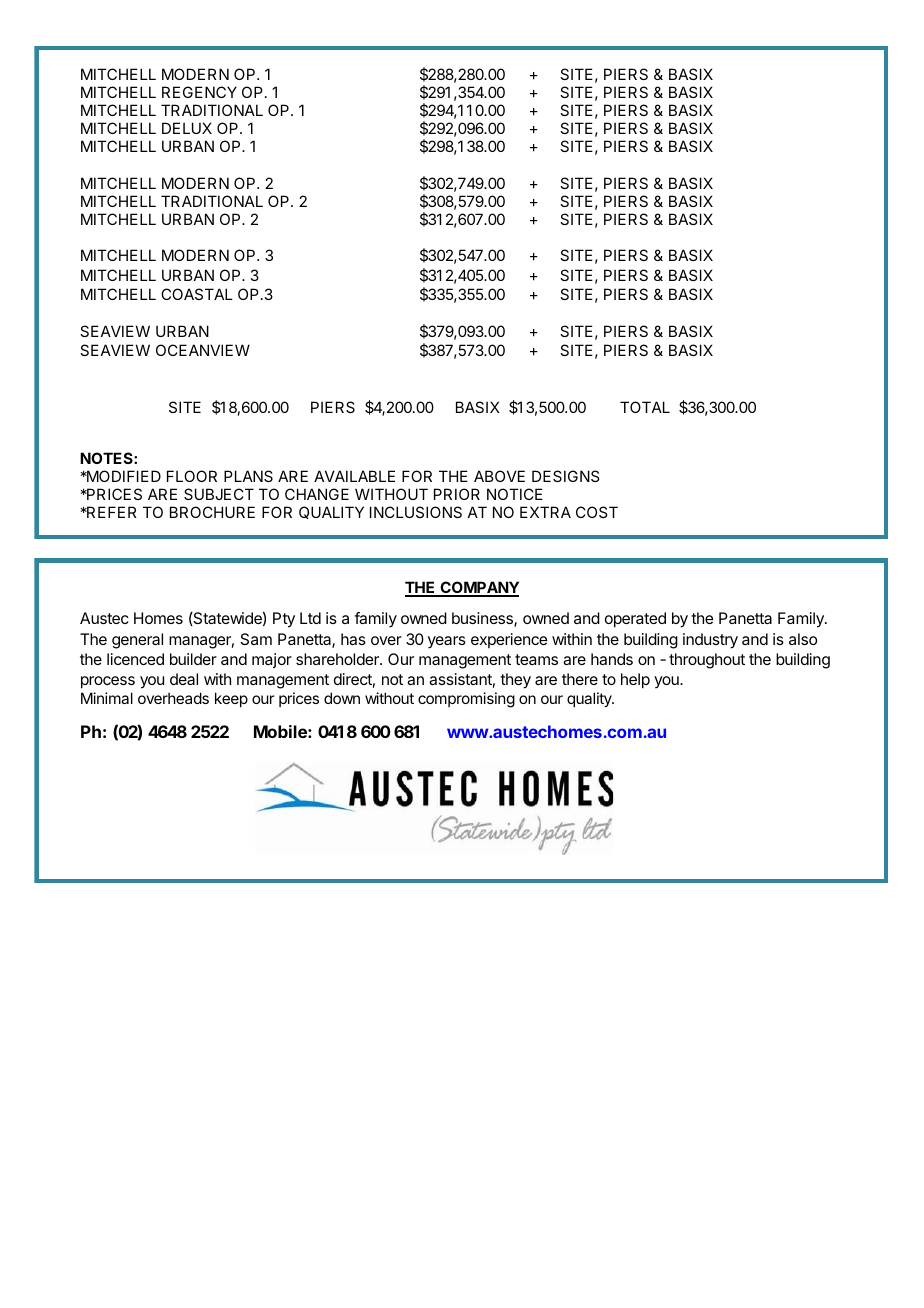 The image size is (924, 1308). I want to click on FLOOR, so click(192, 476).
